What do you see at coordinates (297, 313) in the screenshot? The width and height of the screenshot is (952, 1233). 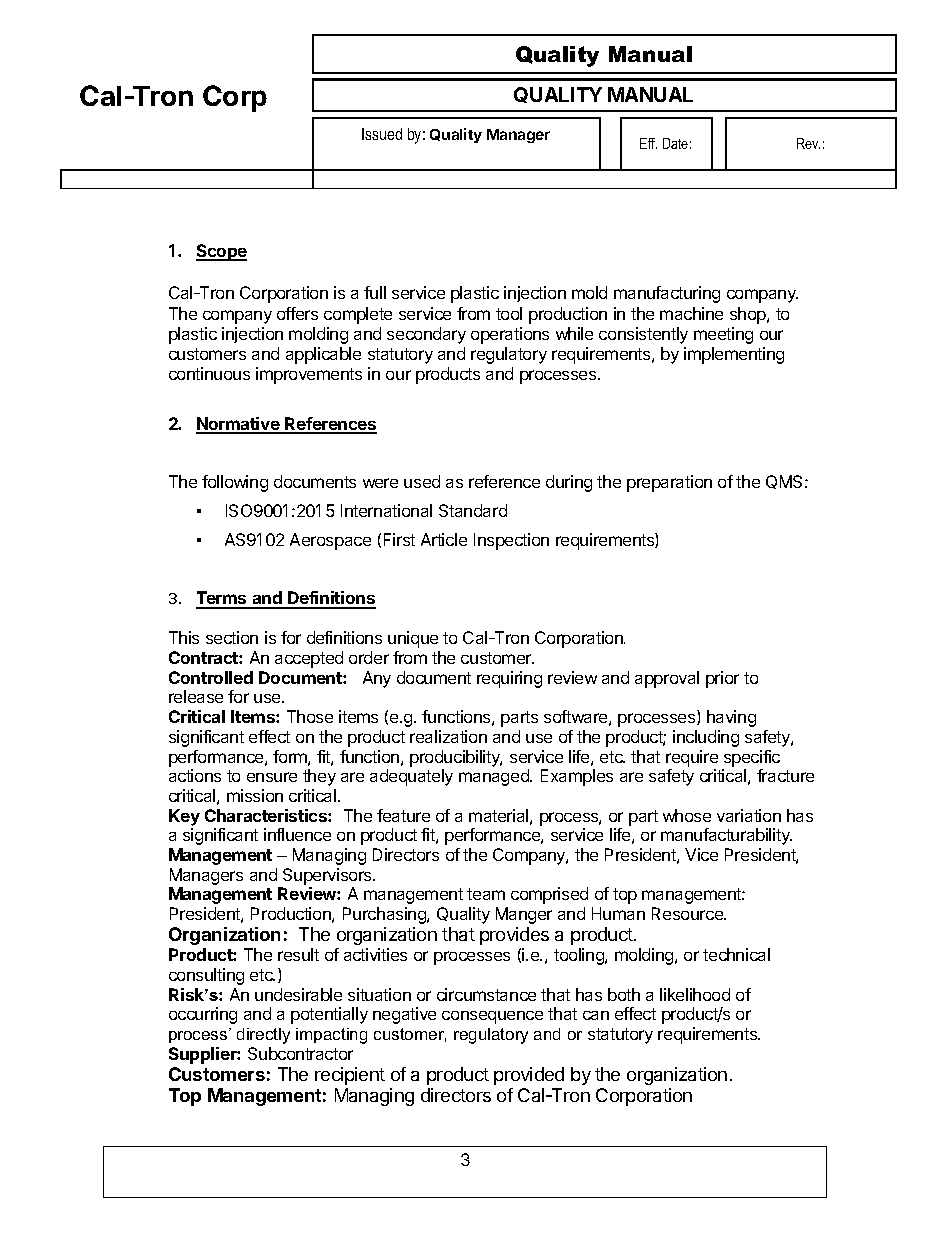 I see `offers` at bounding box center [297, 313].
